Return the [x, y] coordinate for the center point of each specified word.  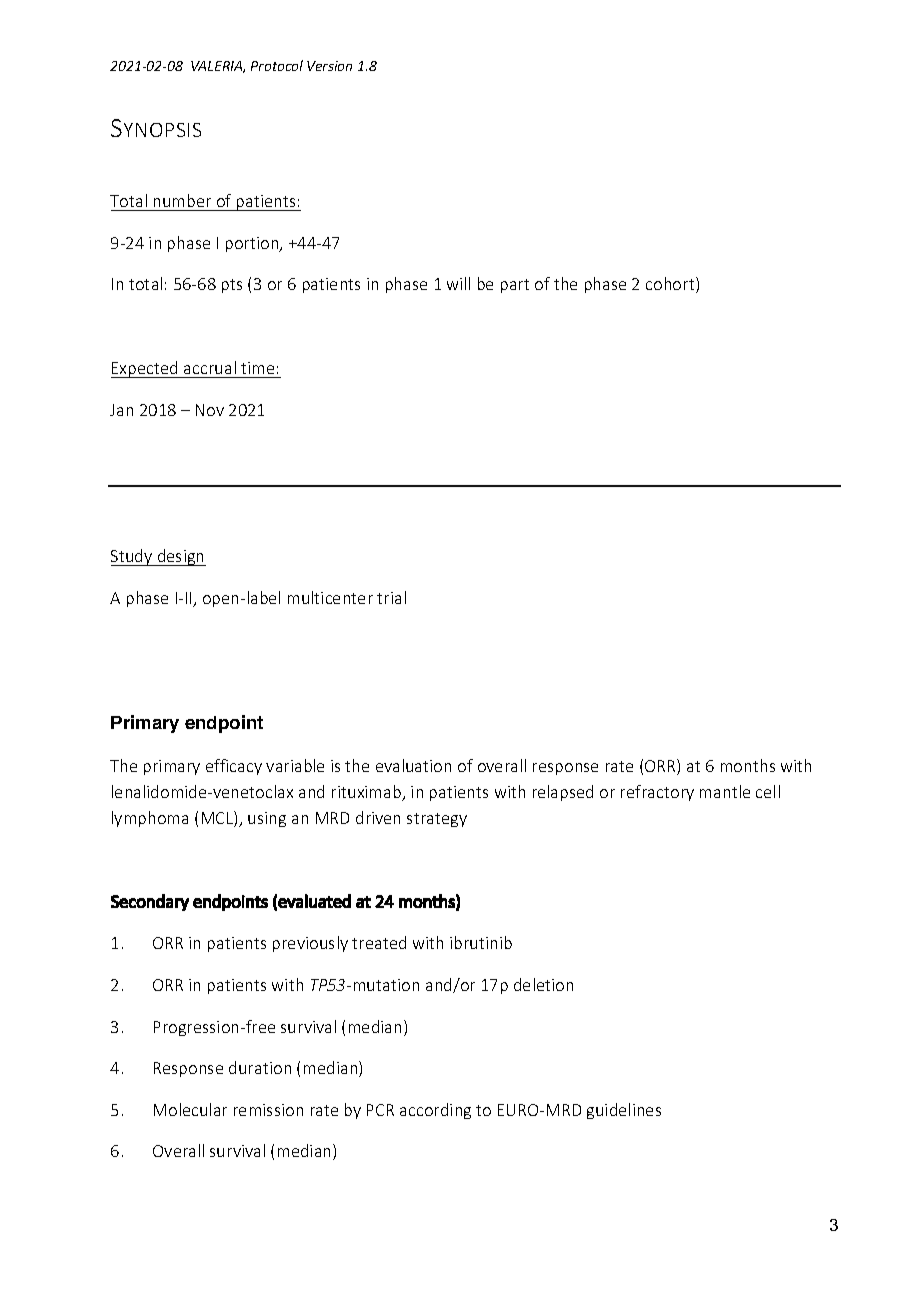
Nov [210, 410]
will [458, 283]
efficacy [234, 767]
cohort [671, 285]
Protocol [277, 65]
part [515, 286]
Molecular [190, 1109]
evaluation [413, 765]
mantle [725, 791]
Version [329, 66]
